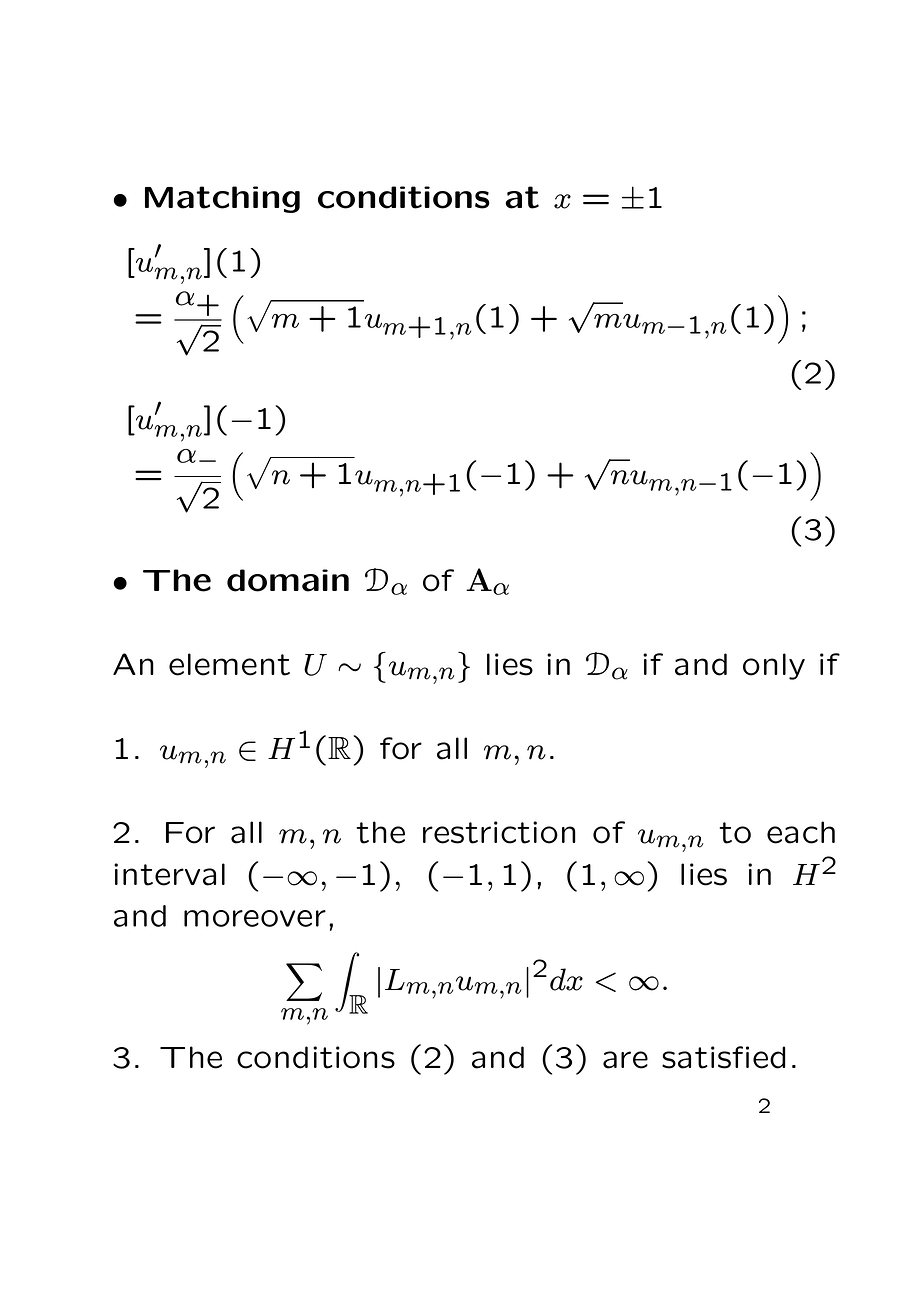 This image has width=924, height=1308. I want to click on restriction, so click(499, 832).
